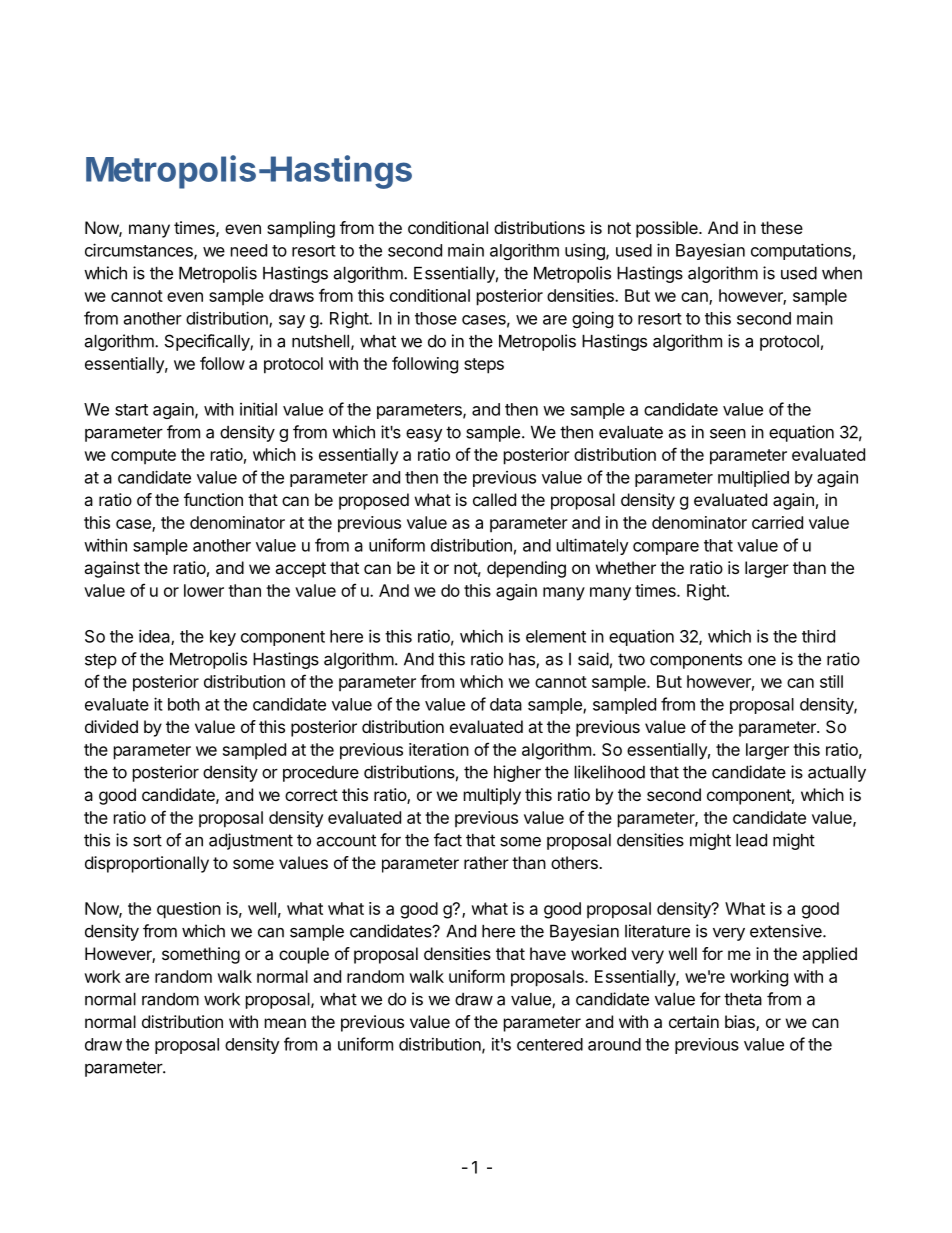 This screenshot has height=1233, width=952. What do you see at coordinates (436, 318) in the screenshot?
I see `those` at bounding box center [436, 318].
